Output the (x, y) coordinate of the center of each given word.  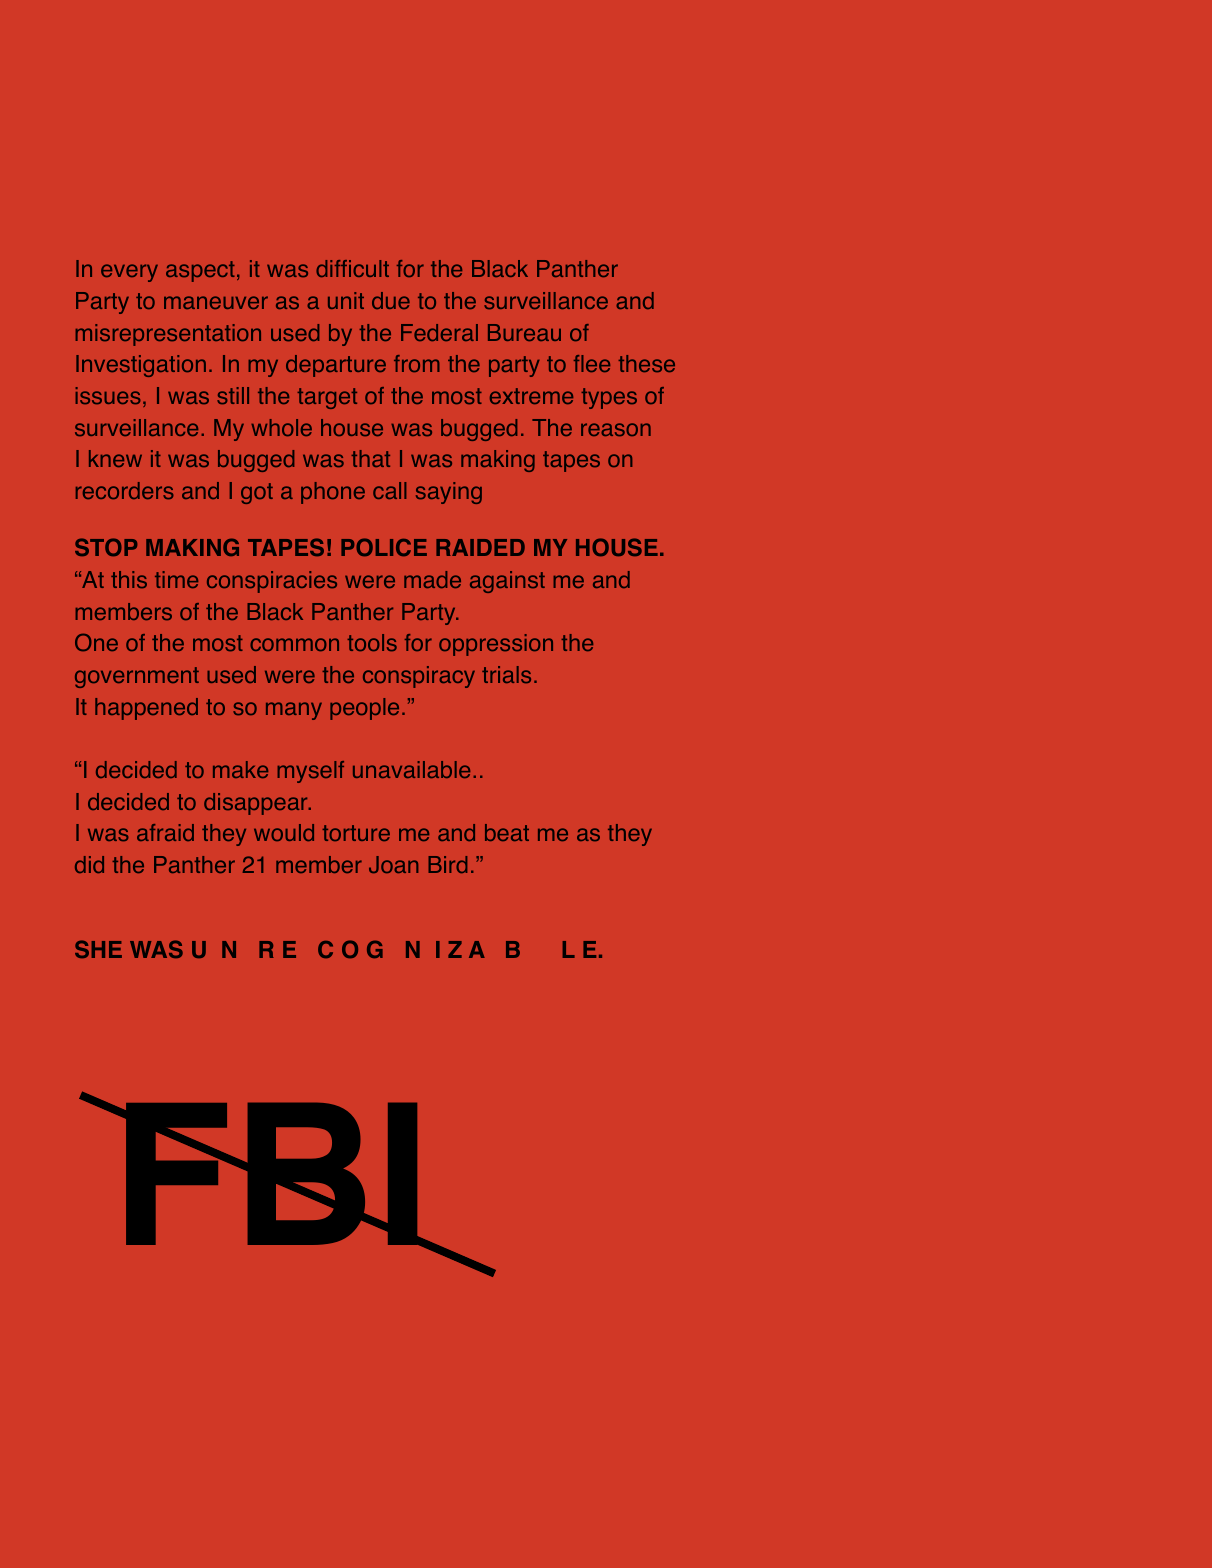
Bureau (524, 332)
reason (616, 429)
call (389, 490)
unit (346, 300)
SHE (98, 949)
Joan (393, 864)
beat (507, 832)
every (129, 273)
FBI (272, 1174)
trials (506, 674)
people (364, 709)
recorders (125, 490)
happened (146, 709)
